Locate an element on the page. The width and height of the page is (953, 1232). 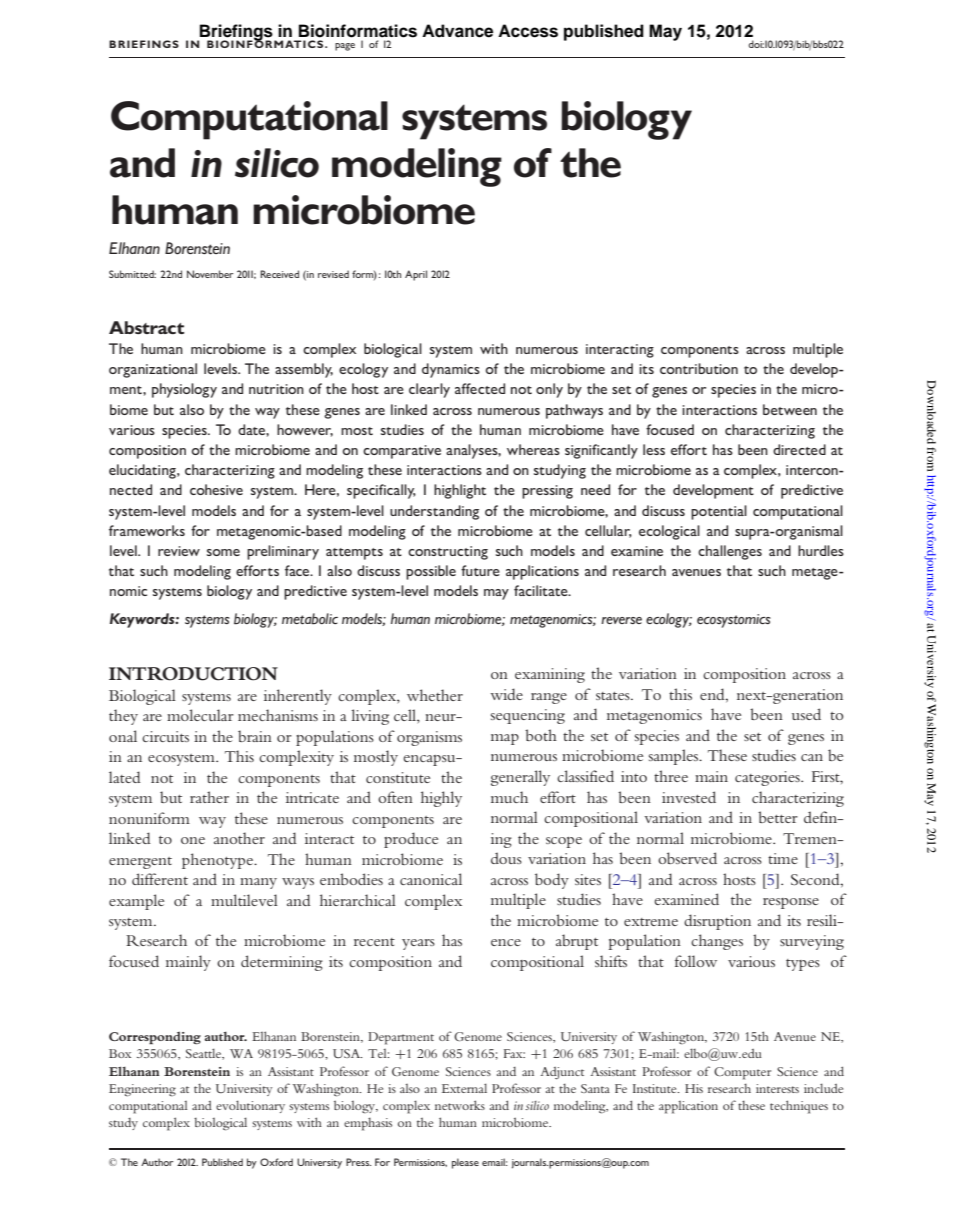
page is located at coordinates (345, 47).
